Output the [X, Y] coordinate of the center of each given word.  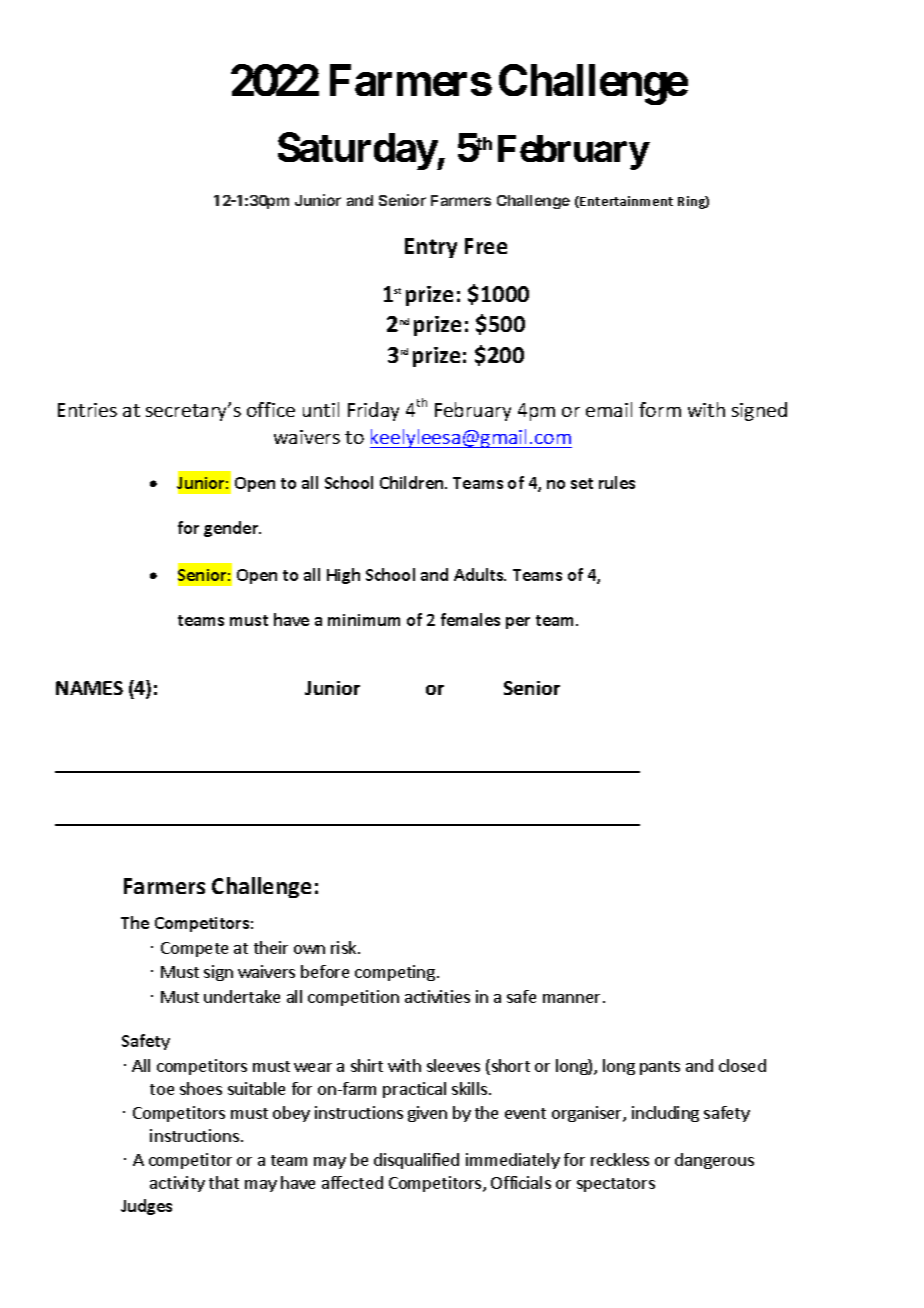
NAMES [89, 688]
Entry [431, 248]
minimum [364, 620]
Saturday [357, 151]
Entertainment [626, 201]
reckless [620, 1159]
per [518, 623]
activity [177, 1184]
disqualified [416, 1161]
